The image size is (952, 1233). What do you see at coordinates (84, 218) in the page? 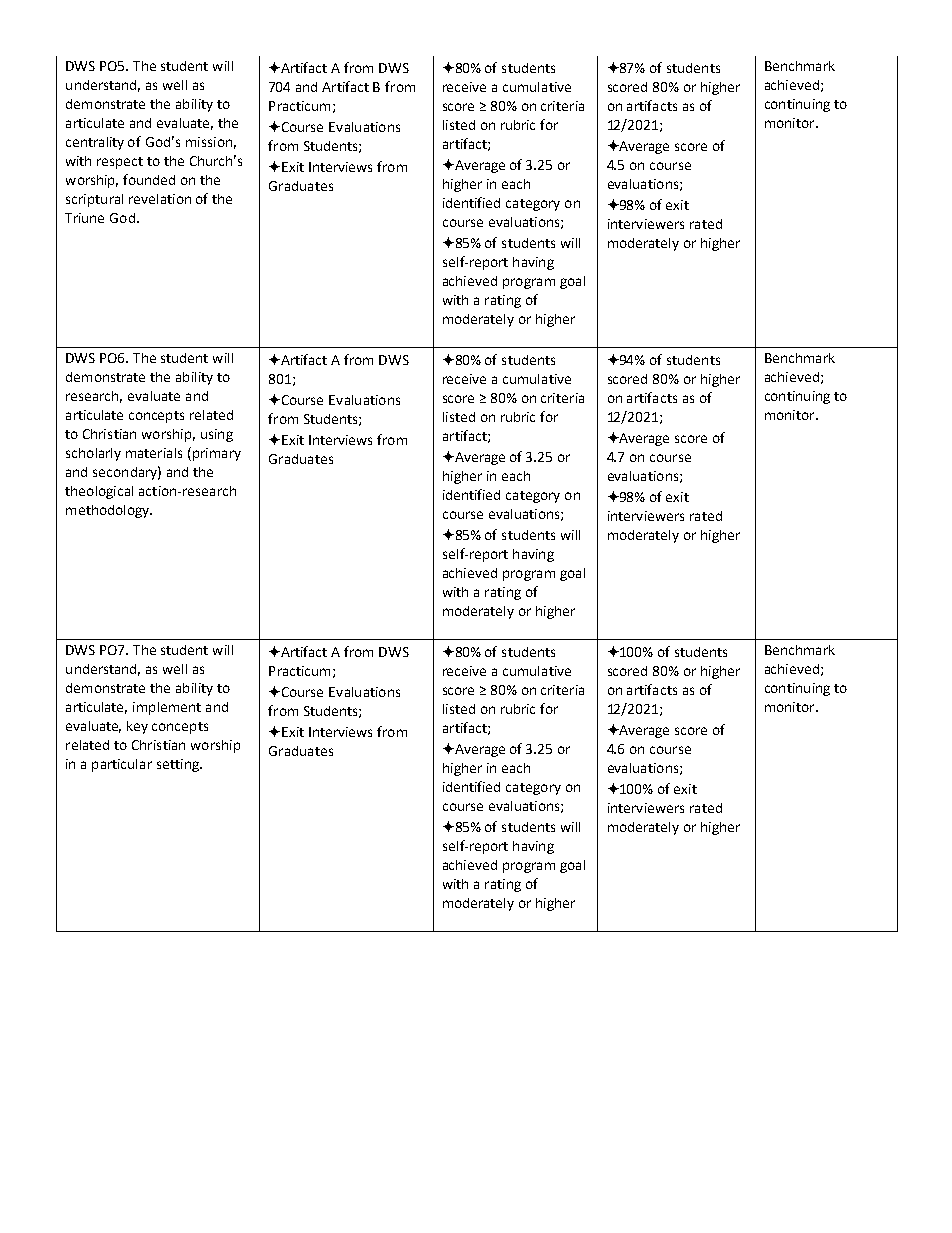
I see `Triune` at bounding box center [84, 218].
